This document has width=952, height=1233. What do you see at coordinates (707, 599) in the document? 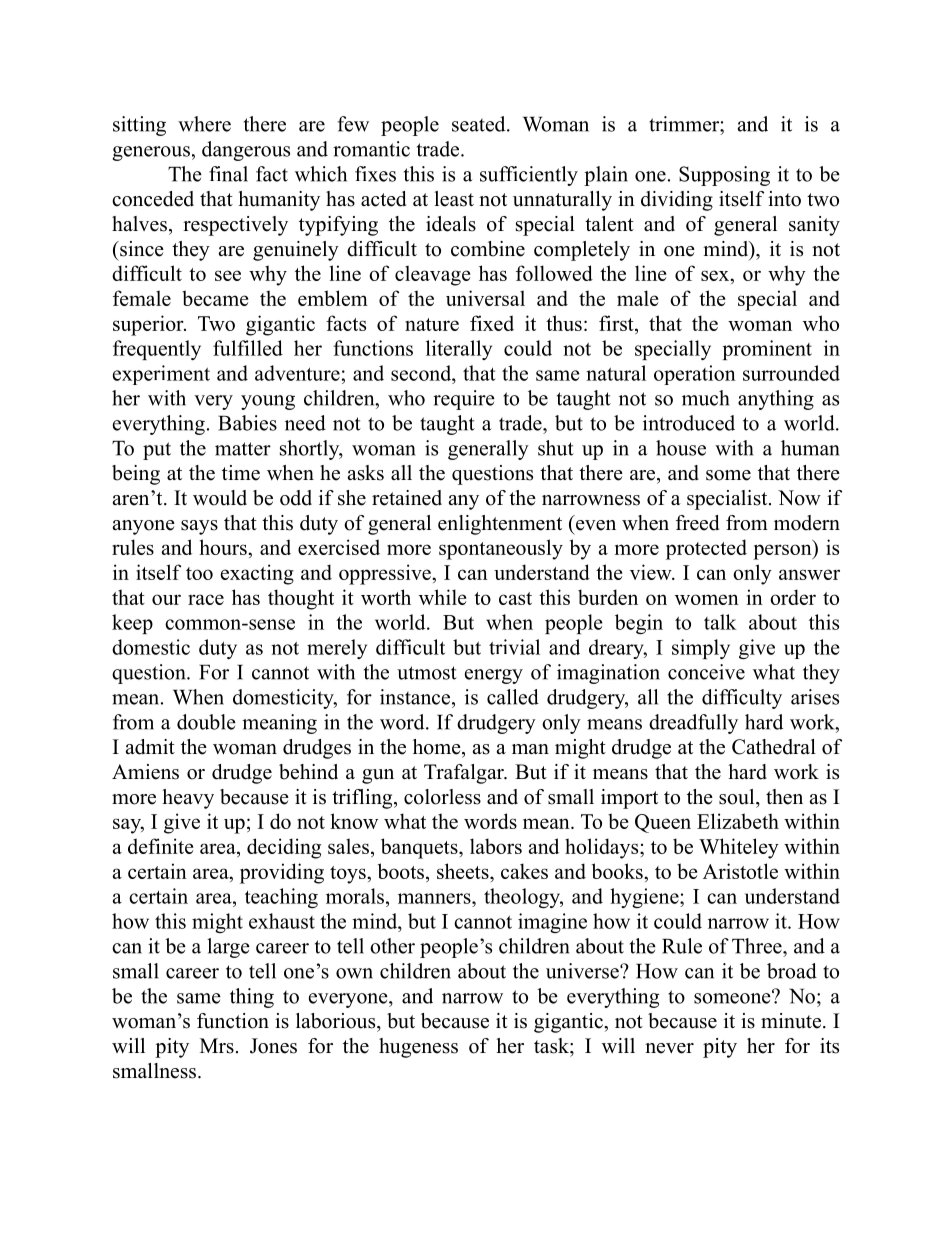
I see `women` at bounding box center [707, 599].
